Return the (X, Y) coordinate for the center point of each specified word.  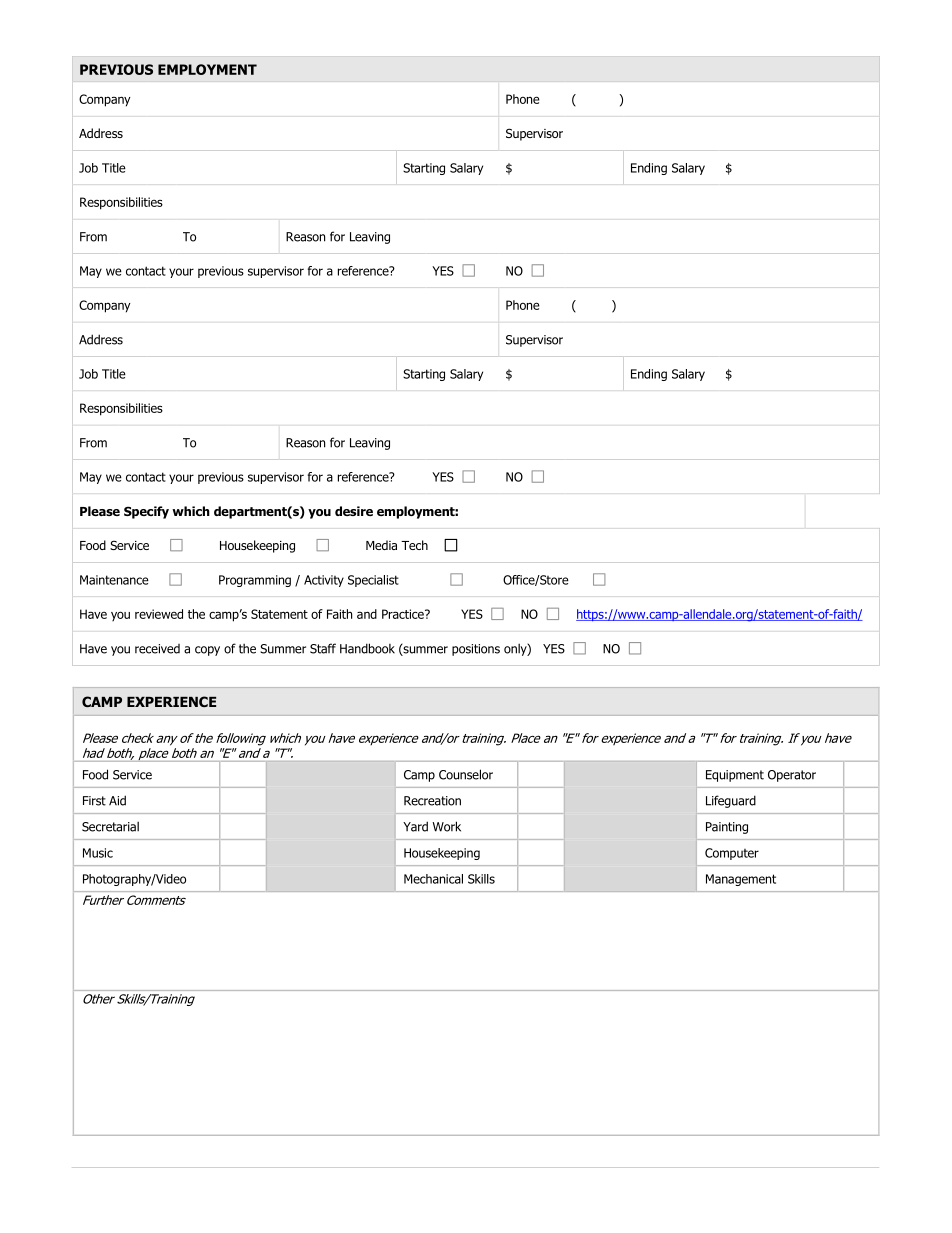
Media (381, 545)
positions (476, 650)
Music (98, 853)
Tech (414, 545)
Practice (404, 614)
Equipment (735, 776)
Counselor (466, 774)
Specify (146, 512)
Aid (117, 800)
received (157, 649)
